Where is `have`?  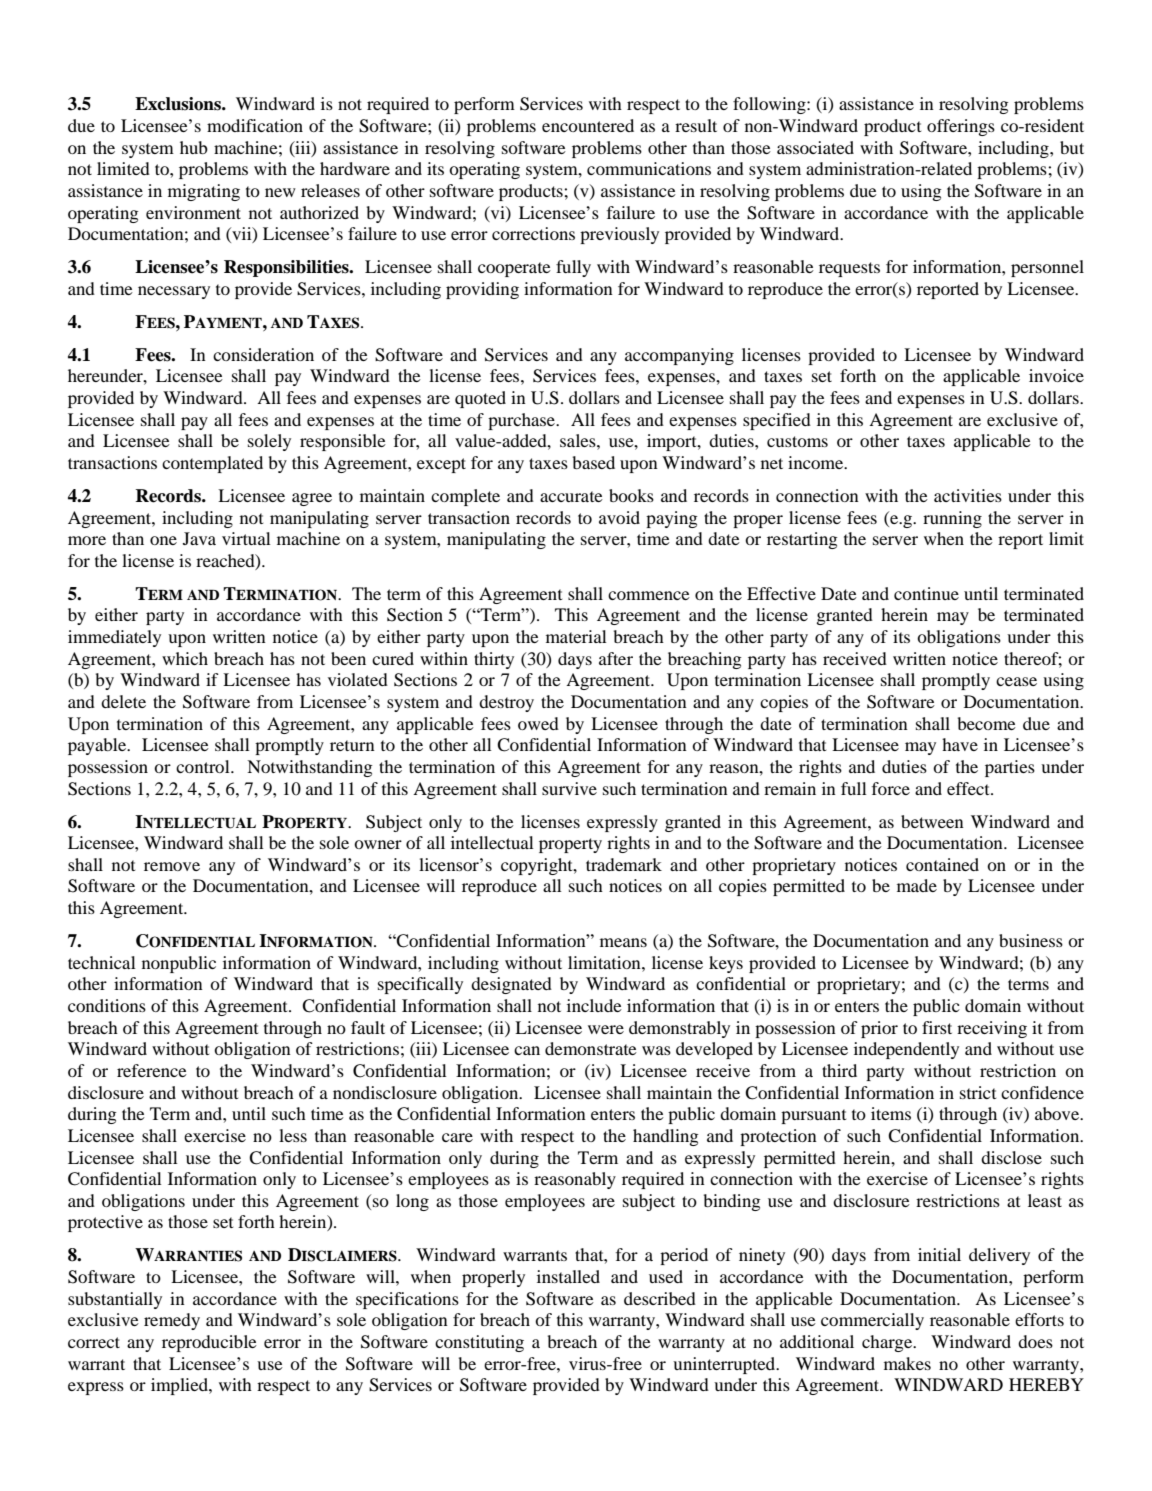
have is located at coordinates (960, 744).
